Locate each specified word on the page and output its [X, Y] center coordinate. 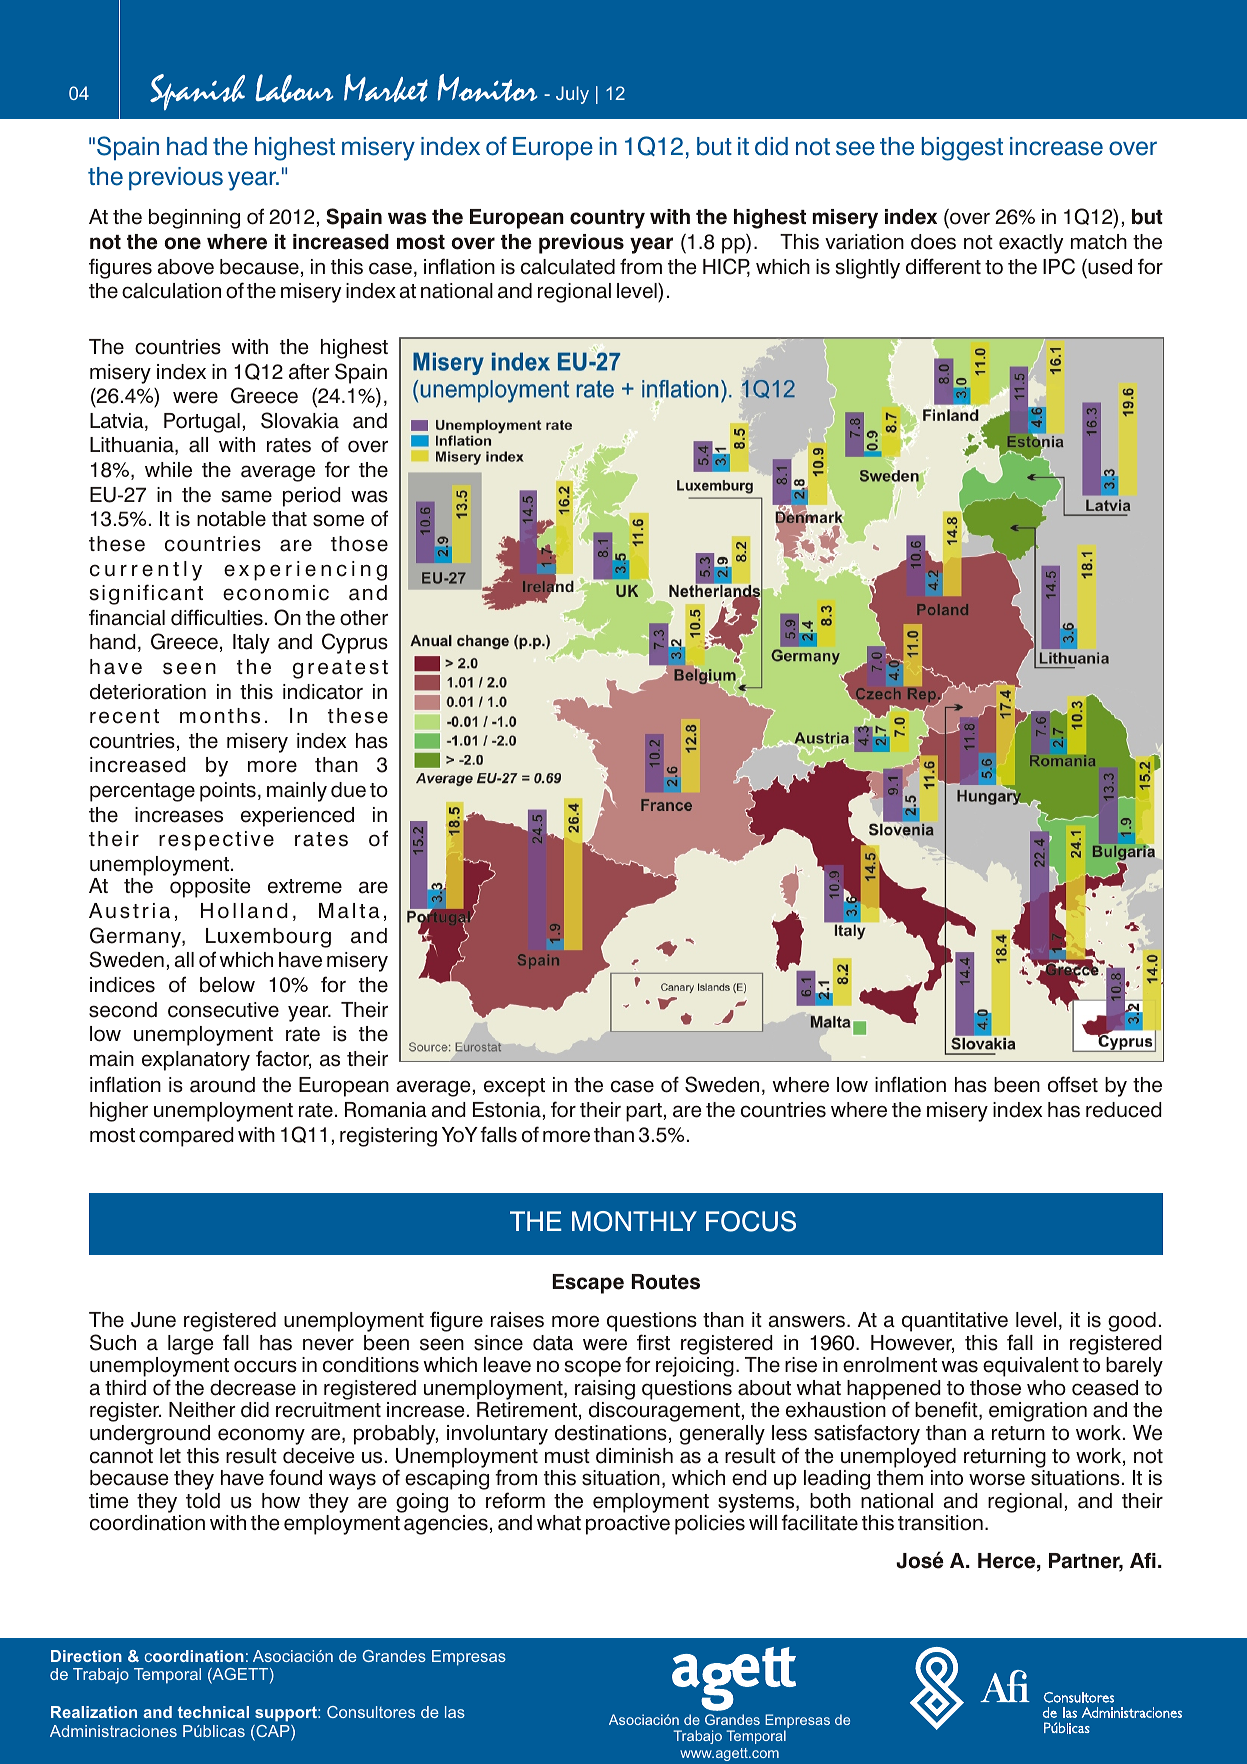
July [572, 95]
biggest [962, 149]
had [187, 146]
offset [1073, 1084]
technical [213, 1712]
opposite [210, 888]
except [514, 1087]
